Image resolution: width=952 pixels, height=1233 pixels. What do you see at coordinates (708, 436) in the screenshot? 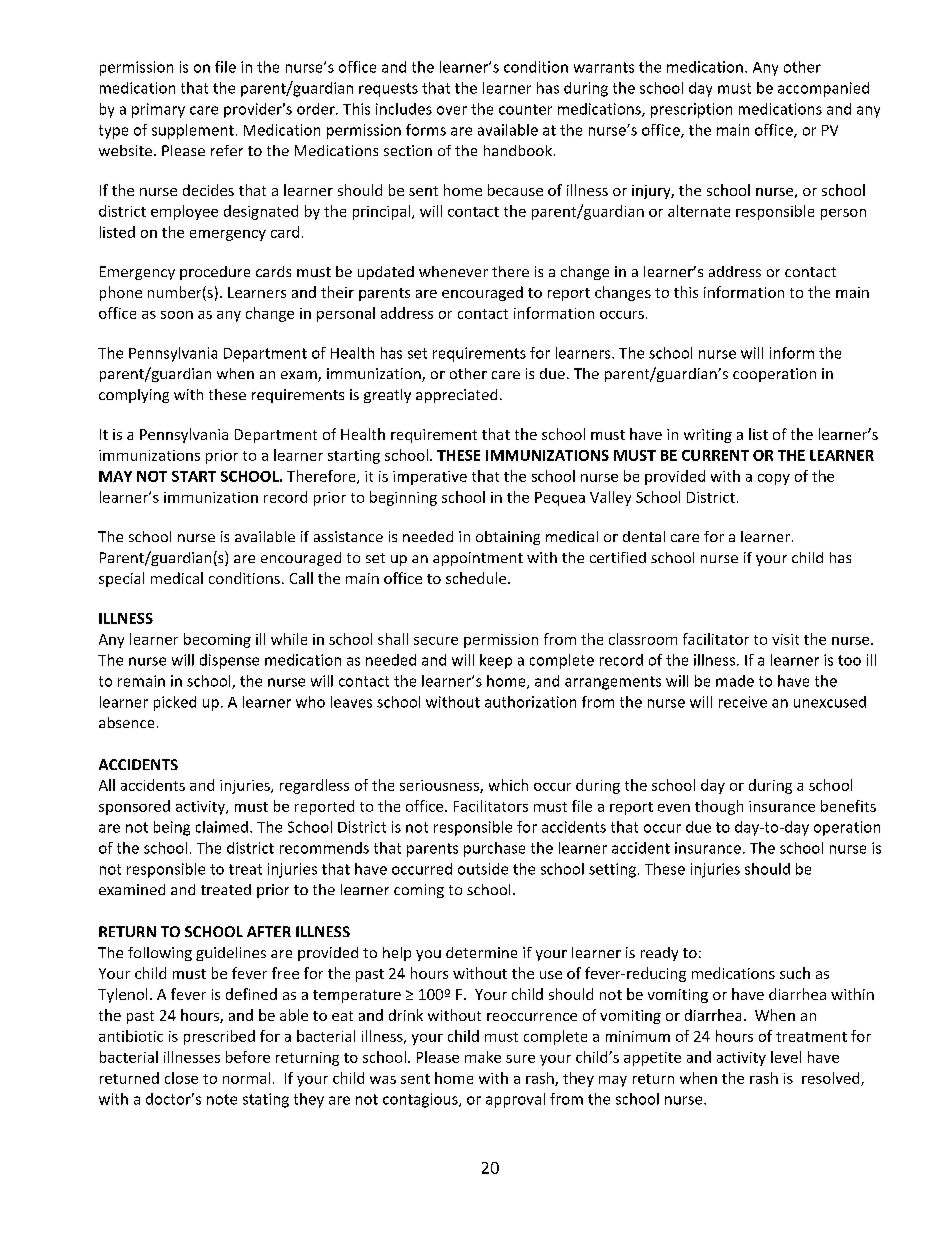
I see `writing` at bounding box center [708, 436].
